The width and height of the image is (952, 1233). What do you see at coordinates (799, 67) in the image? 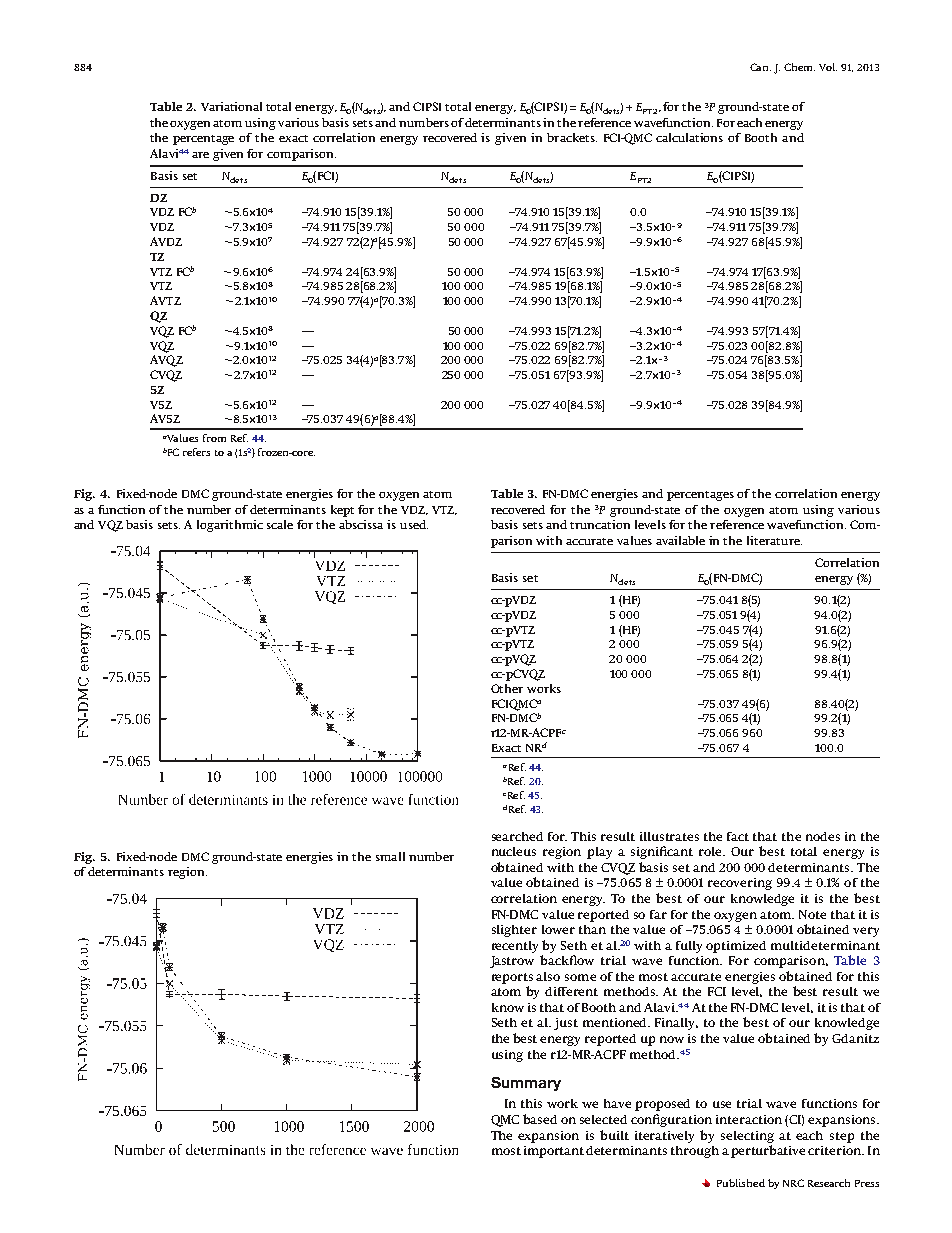
I see `Chem` at bounding box center [799, 67].
